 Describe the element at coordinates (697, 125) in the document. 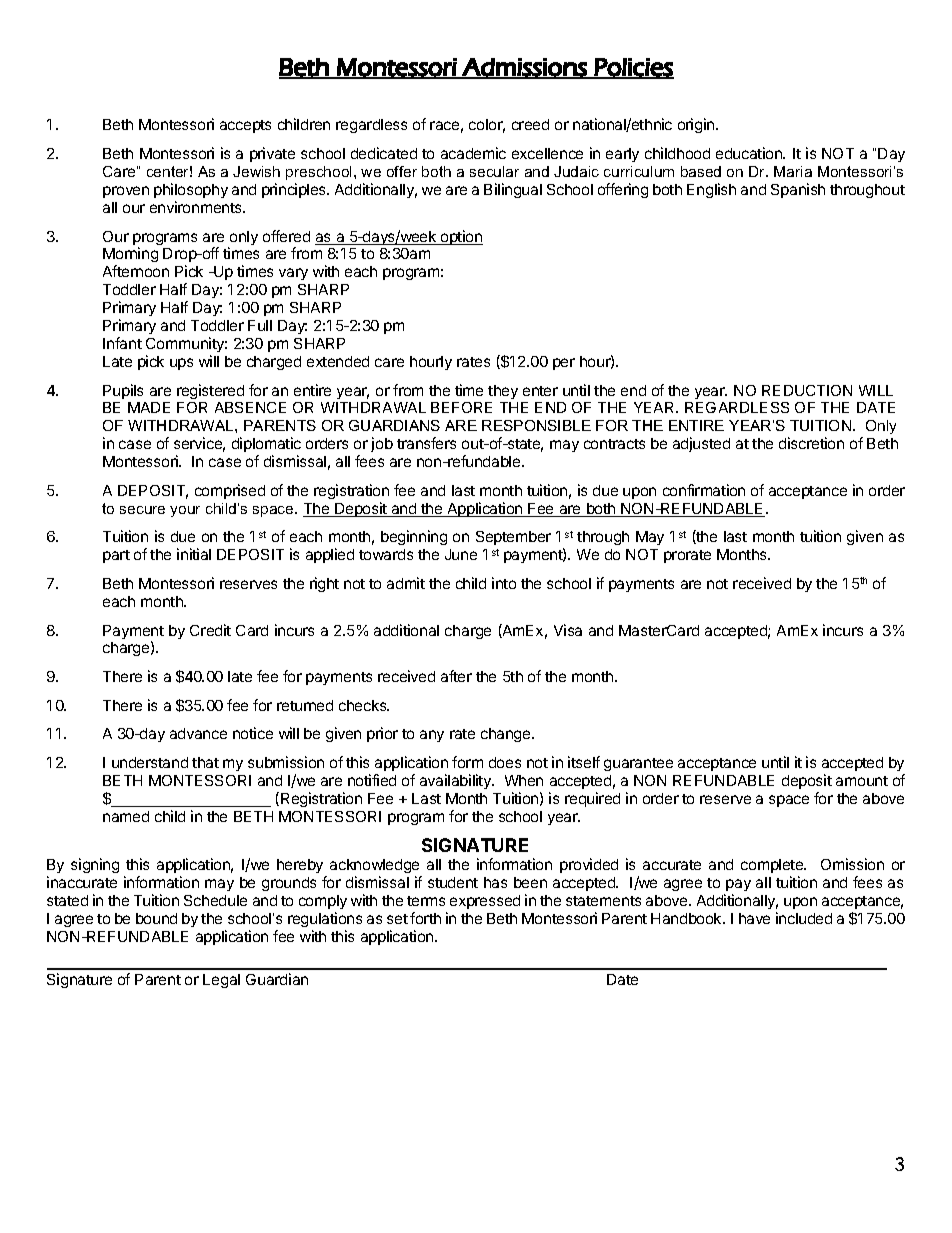

I see `origin` at that location.
